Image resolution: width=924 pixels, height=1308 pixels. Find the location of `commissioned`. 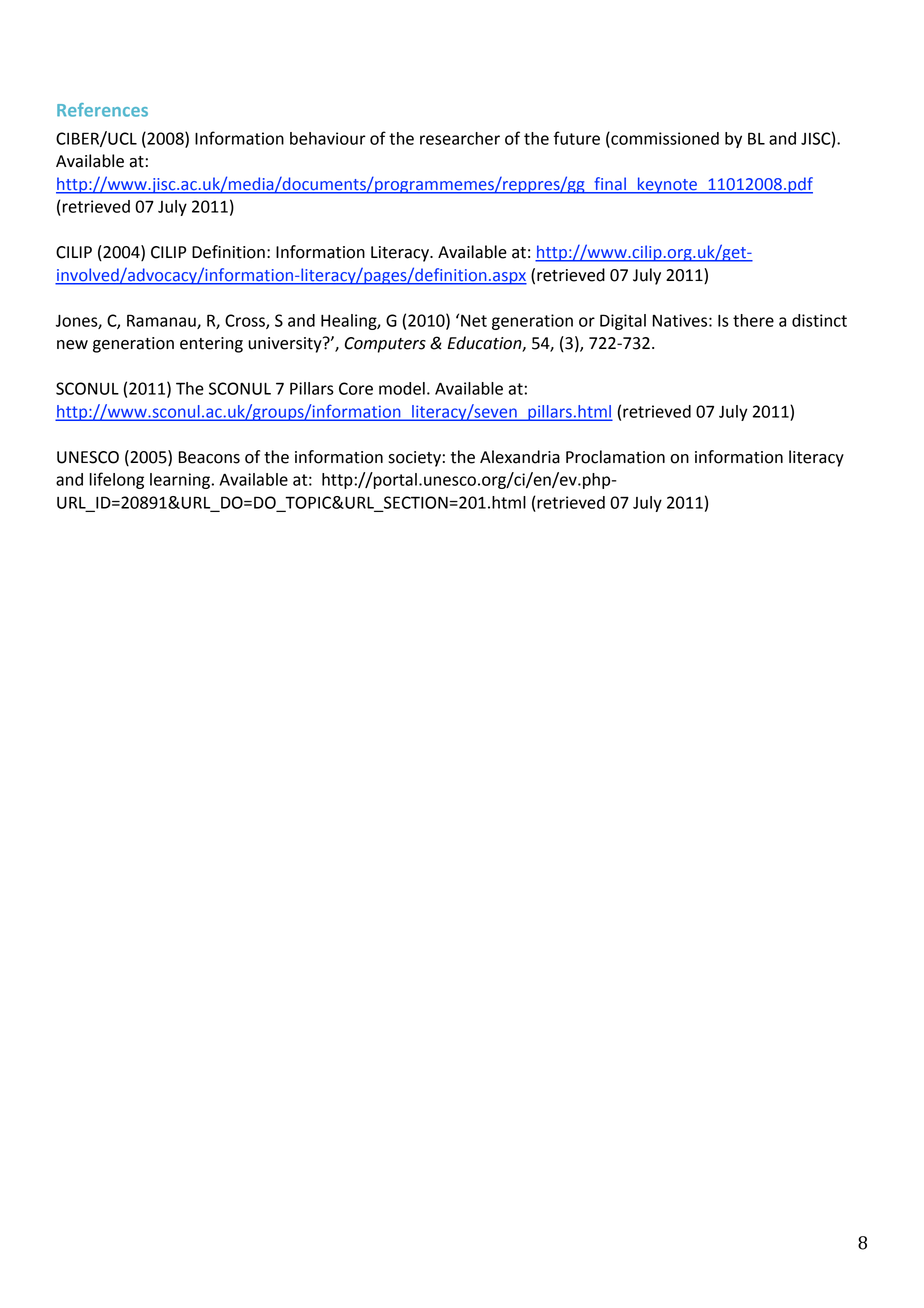

commissioned is located at coordinates (664, 139).
